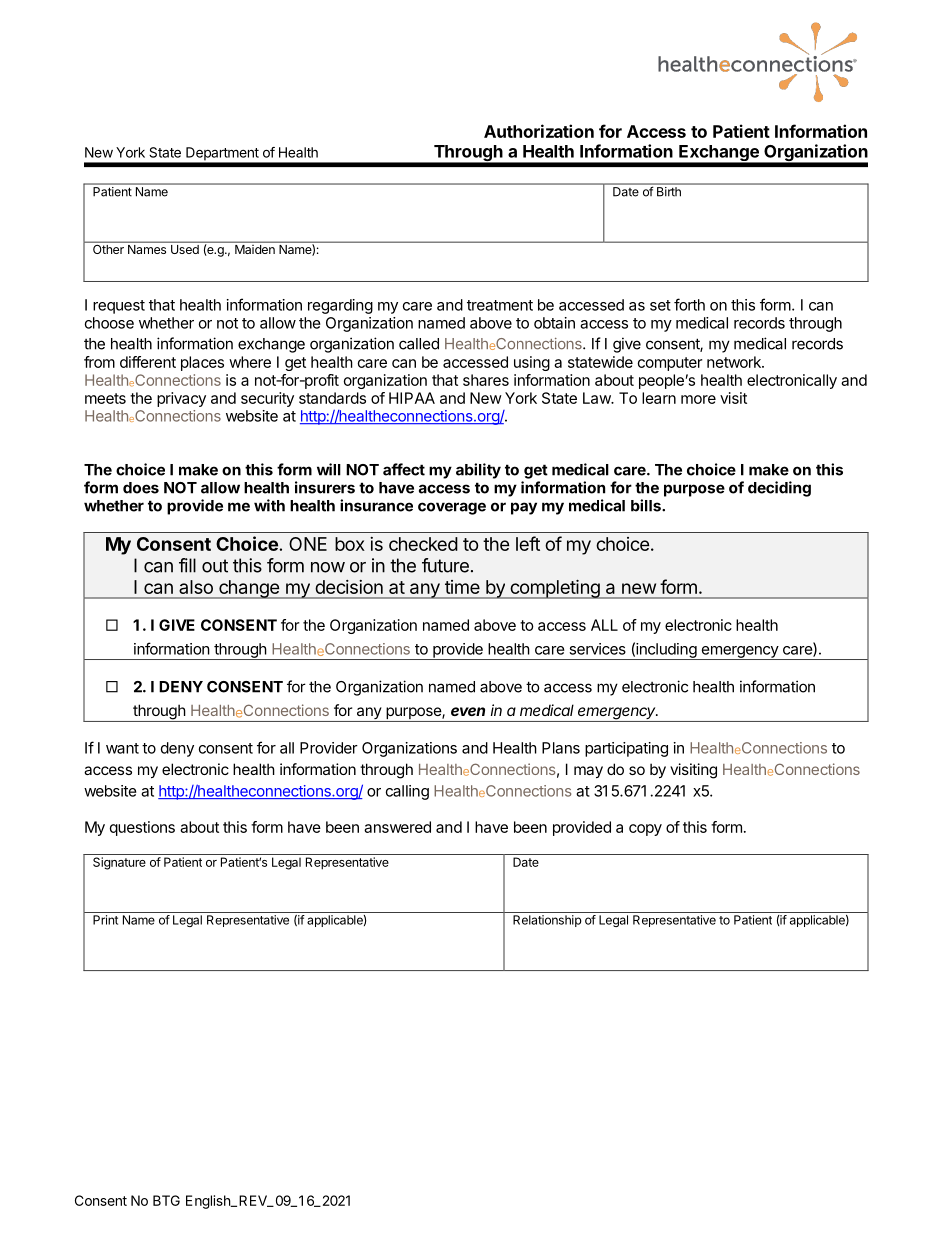 The image size is (952, 1233). What do you see at coordinates (539, 131) in the page?
I see `Authorization` at bounding box center [539, 131].
